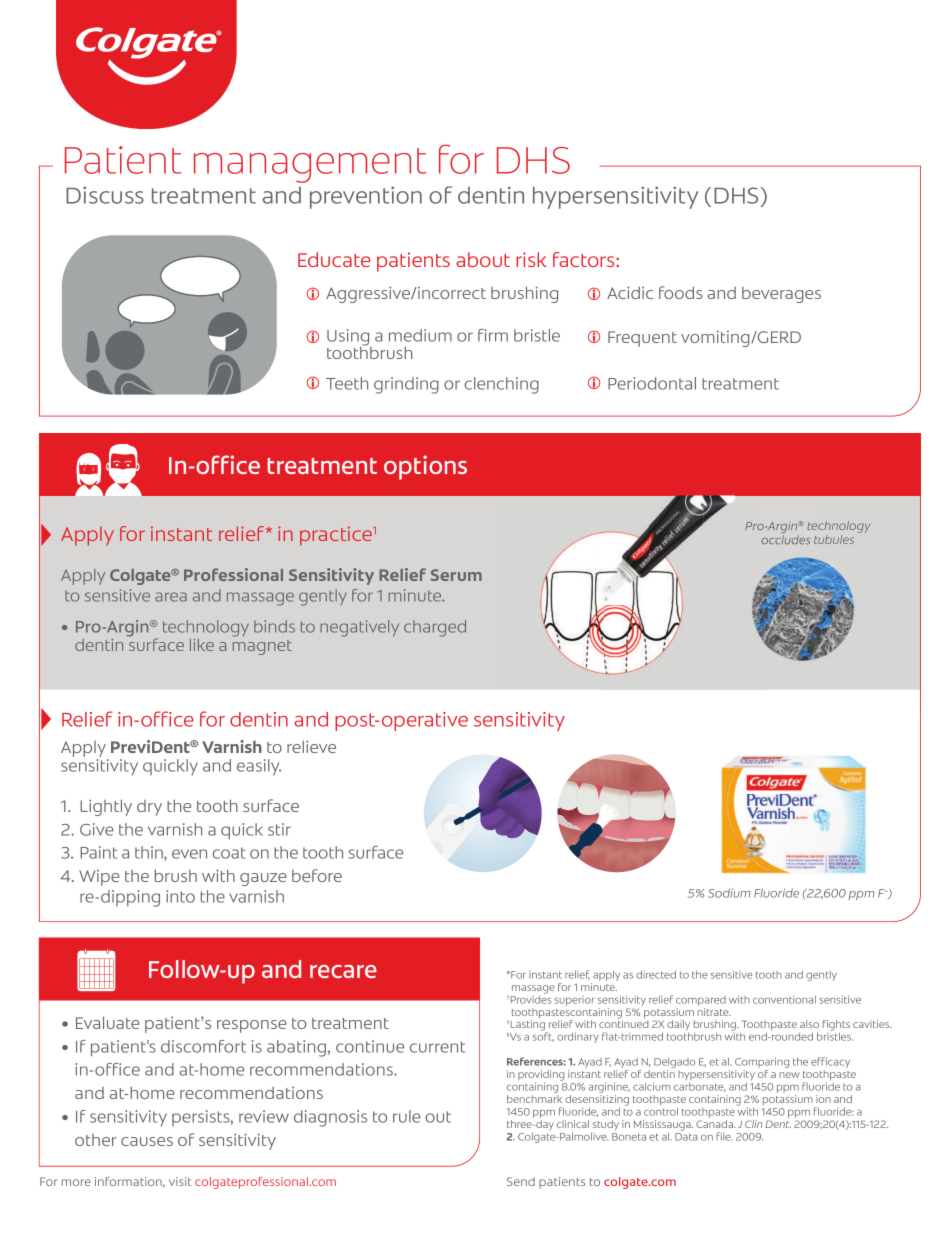  I want to click on charged, so click(435, 628).
